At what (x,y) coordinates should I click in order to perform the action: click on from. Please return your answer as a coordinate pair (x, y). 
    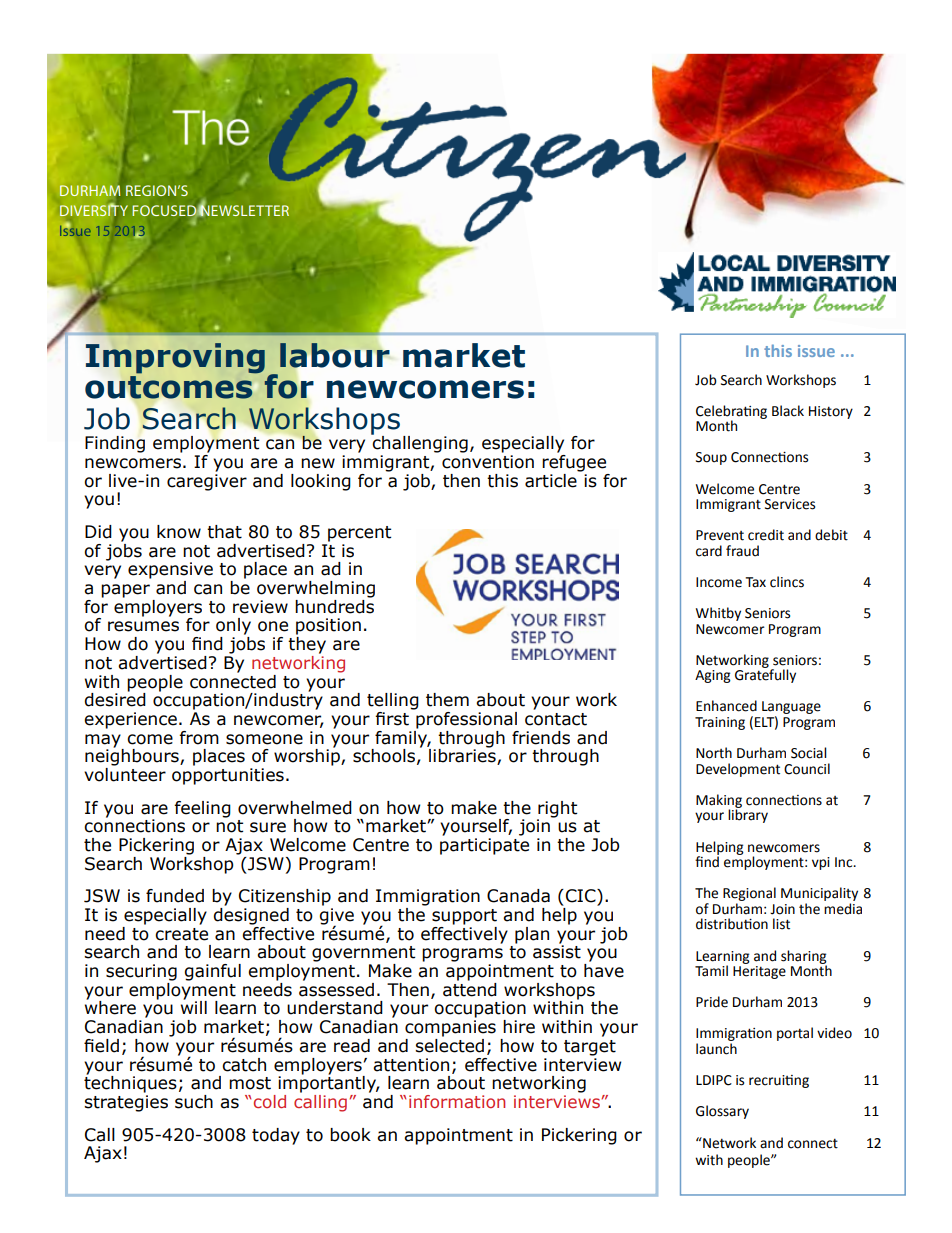
    Looking at the image, I should click on (199, 738).
